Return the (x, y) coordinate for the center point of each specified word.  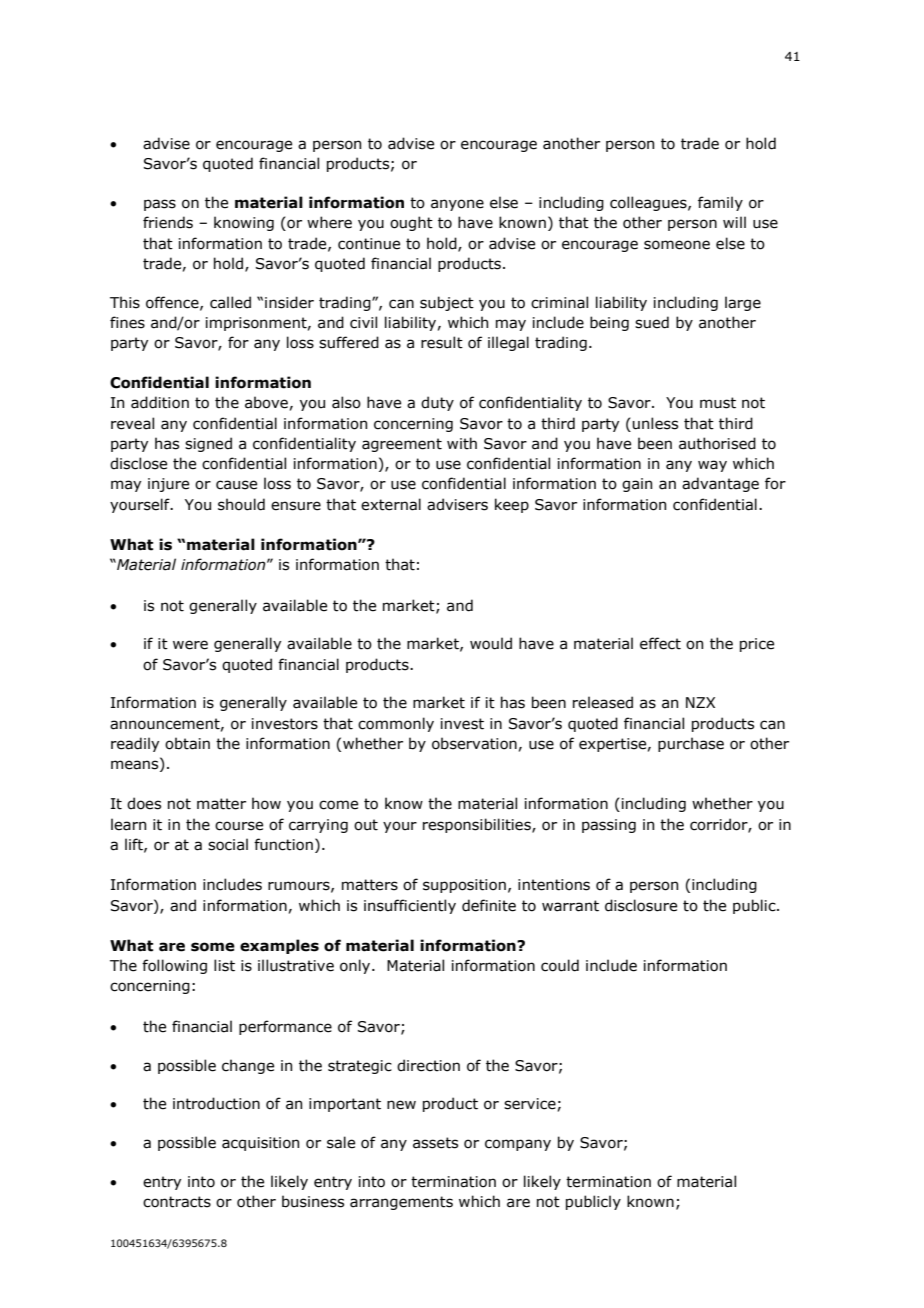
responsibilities (478, 825)
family (720, 203)
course (239, 826)
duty (437, 403)
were (190, 645)
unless (655, 423)
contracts (177, 1202)
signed (208, 444)
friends (168, 222)
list (224, 965)
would (491, 643)
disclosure (641, 905)
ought (411, 223)
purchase (691, 744)
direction (428, 1065)
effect (660, 643)
